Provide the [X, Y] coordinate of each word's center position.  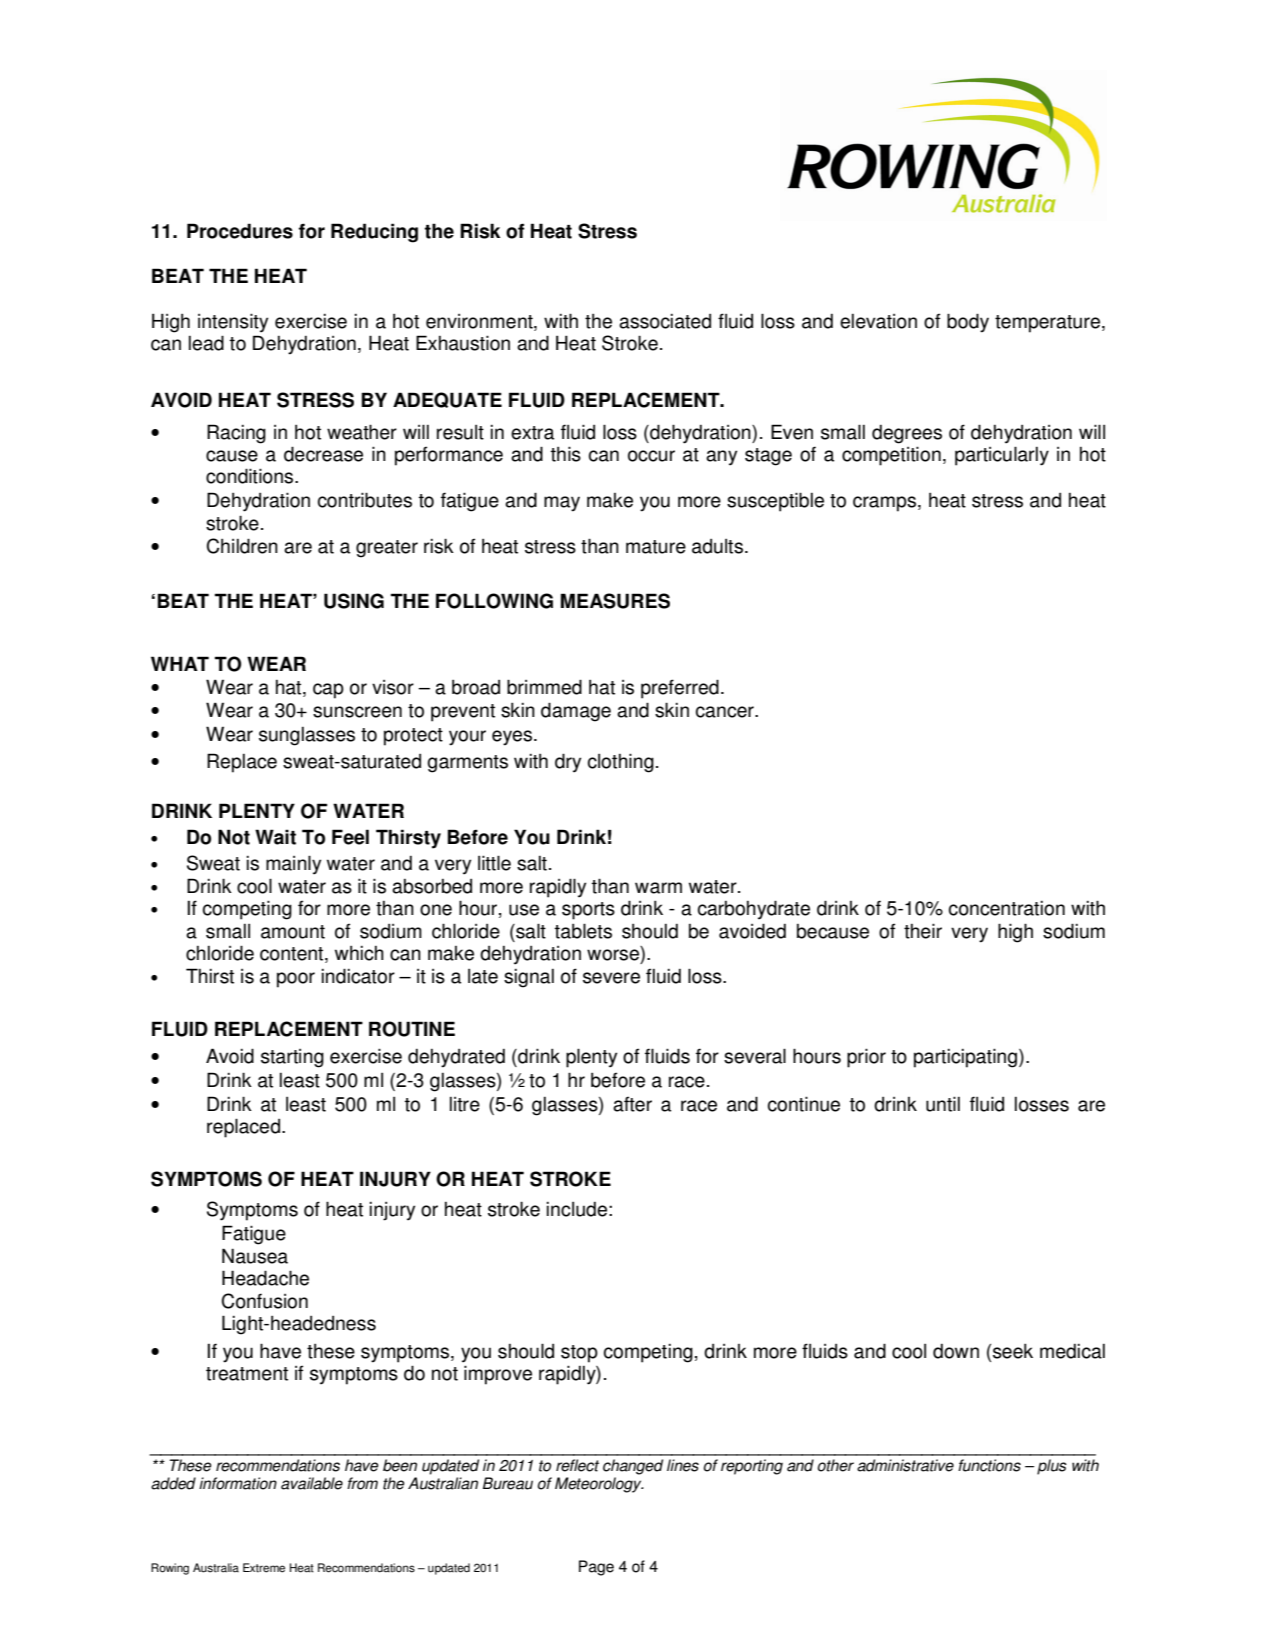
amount [293, 932]
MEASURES [615, 601]
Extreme [264, 1568]
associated [665, 321]
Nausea [255, 1256]
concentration [1007, 908]
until [943, 1104]
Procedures [240, 231]
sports [588, 911]
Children [242, 546]
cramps [884, 504]
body [968, 323]
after [632, 1104]
